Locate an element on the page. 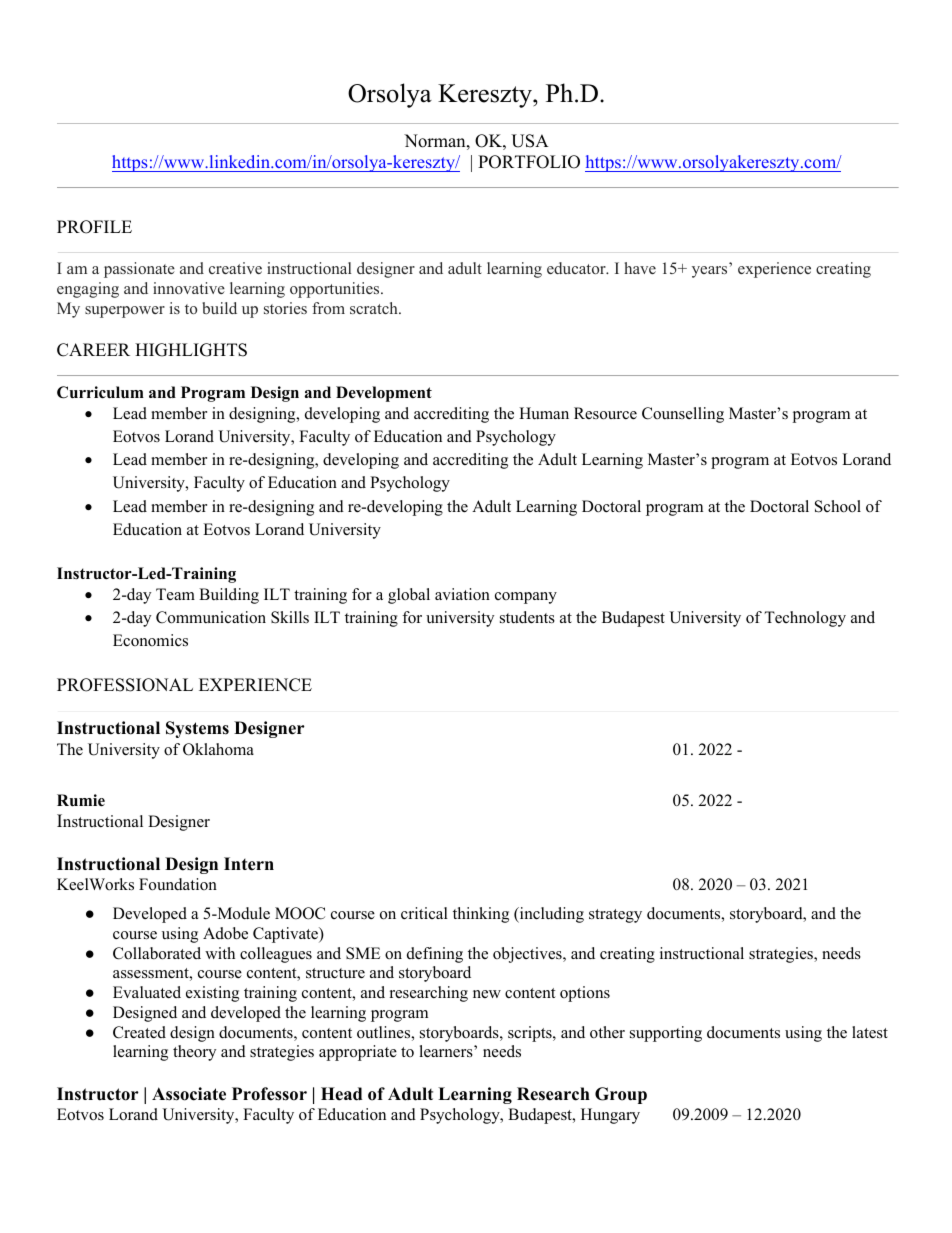  Associate is located at coordinates (189, 1094).
